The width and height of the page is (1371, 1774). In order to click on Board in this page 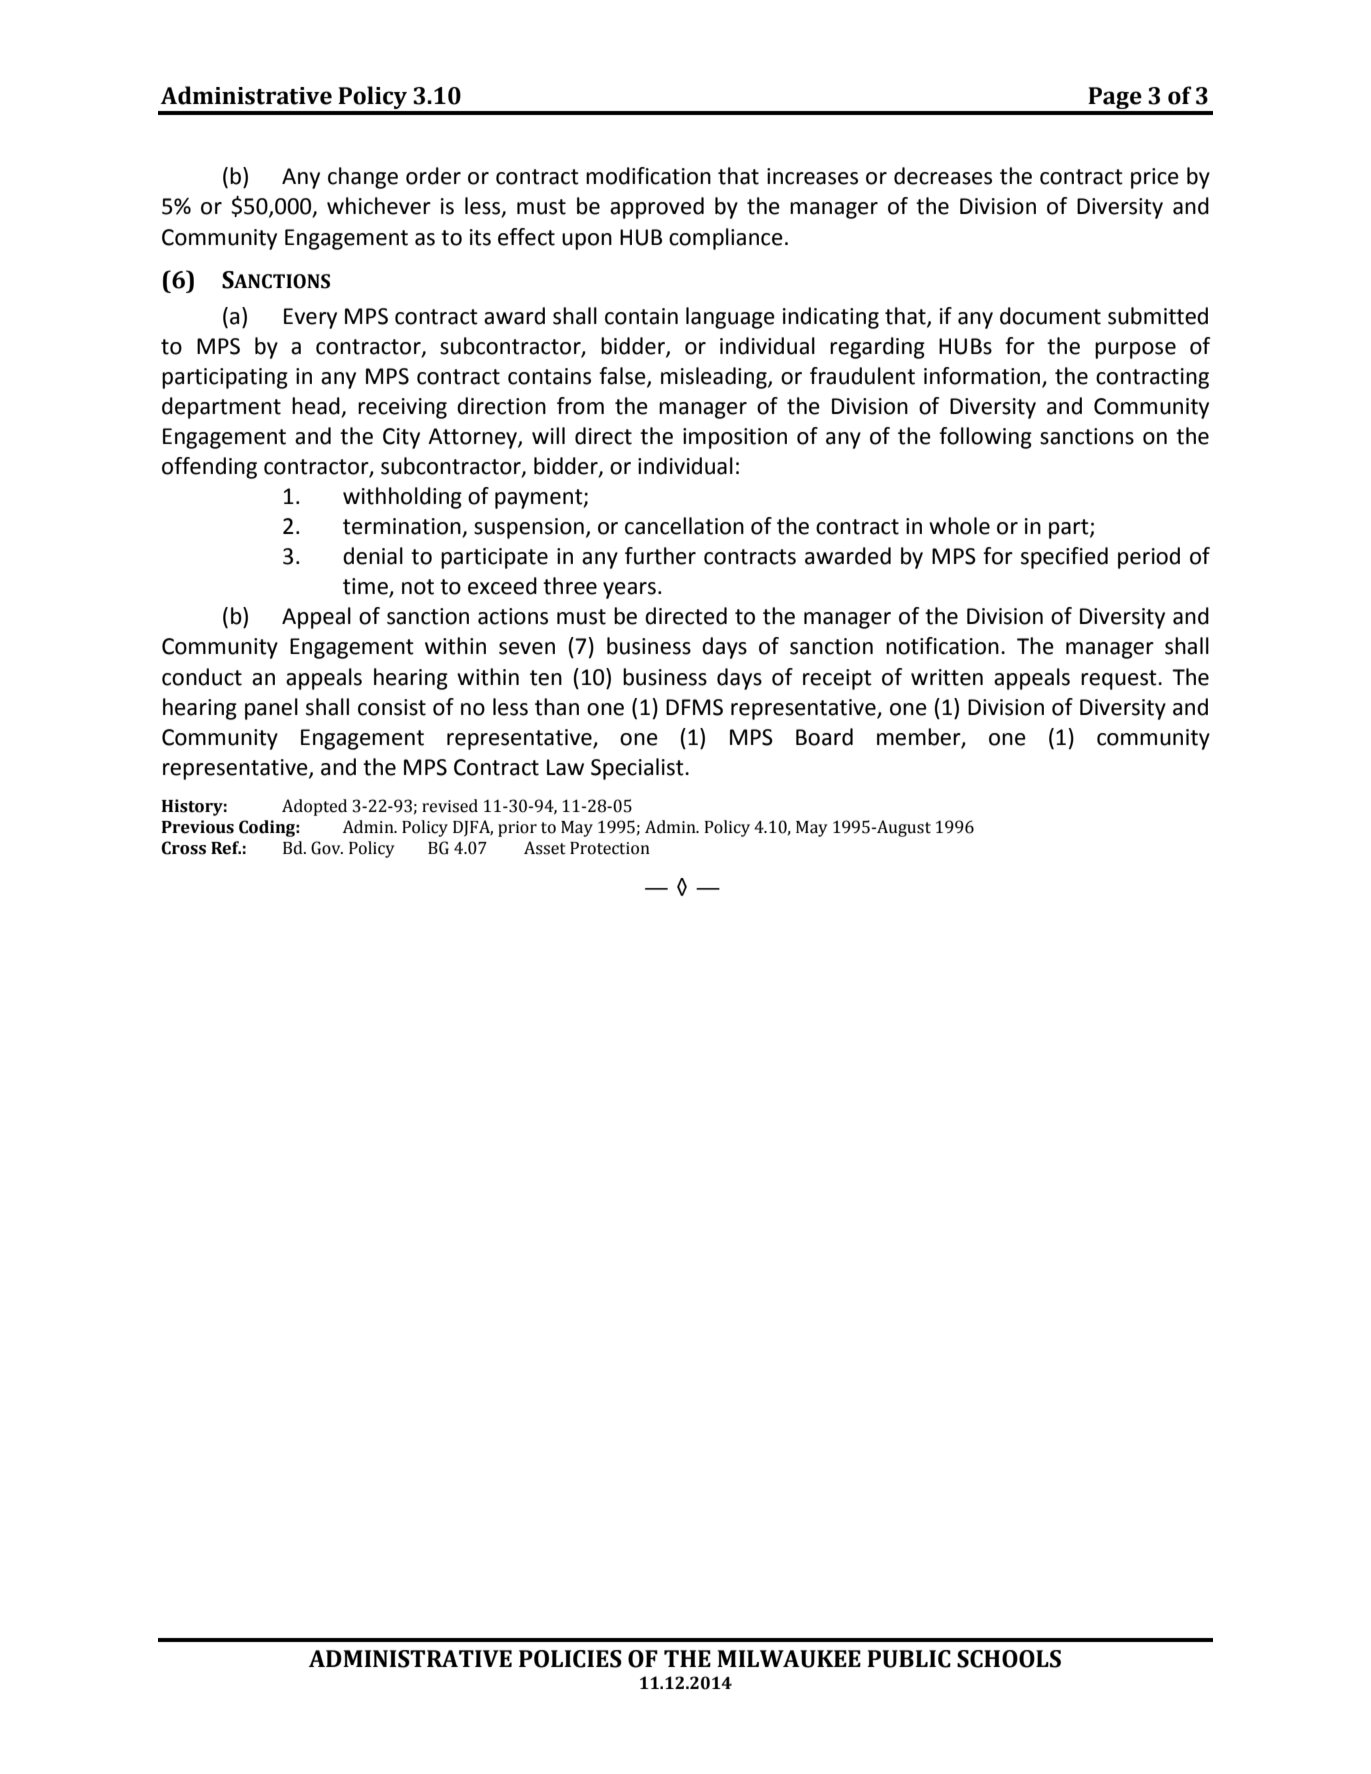, I will do `click(824, 737)`.
